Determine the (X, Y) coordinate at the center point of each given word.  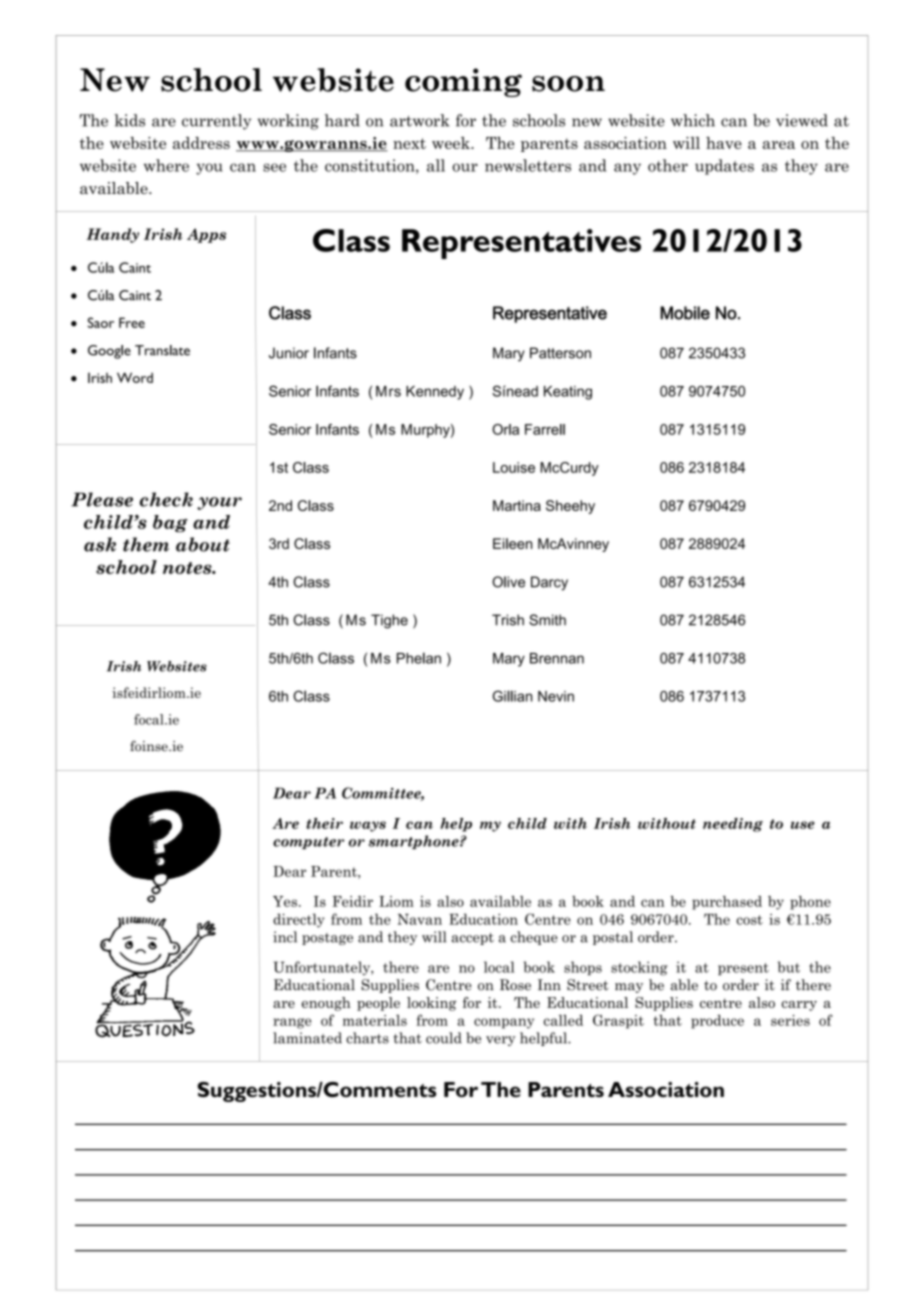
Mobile (685, 313)
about (203, 544)
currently (216, 122)
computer (309, 843)
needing (733, 825)
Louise (514, 467)
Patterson (560, 353)
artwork (420, 120)
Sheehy (570, 507)
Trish (508, 620)
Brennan (557, 658)
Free (132, 322)
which (693, 120)
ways (368, 826)
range (292, 1023)
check (166, 499)
